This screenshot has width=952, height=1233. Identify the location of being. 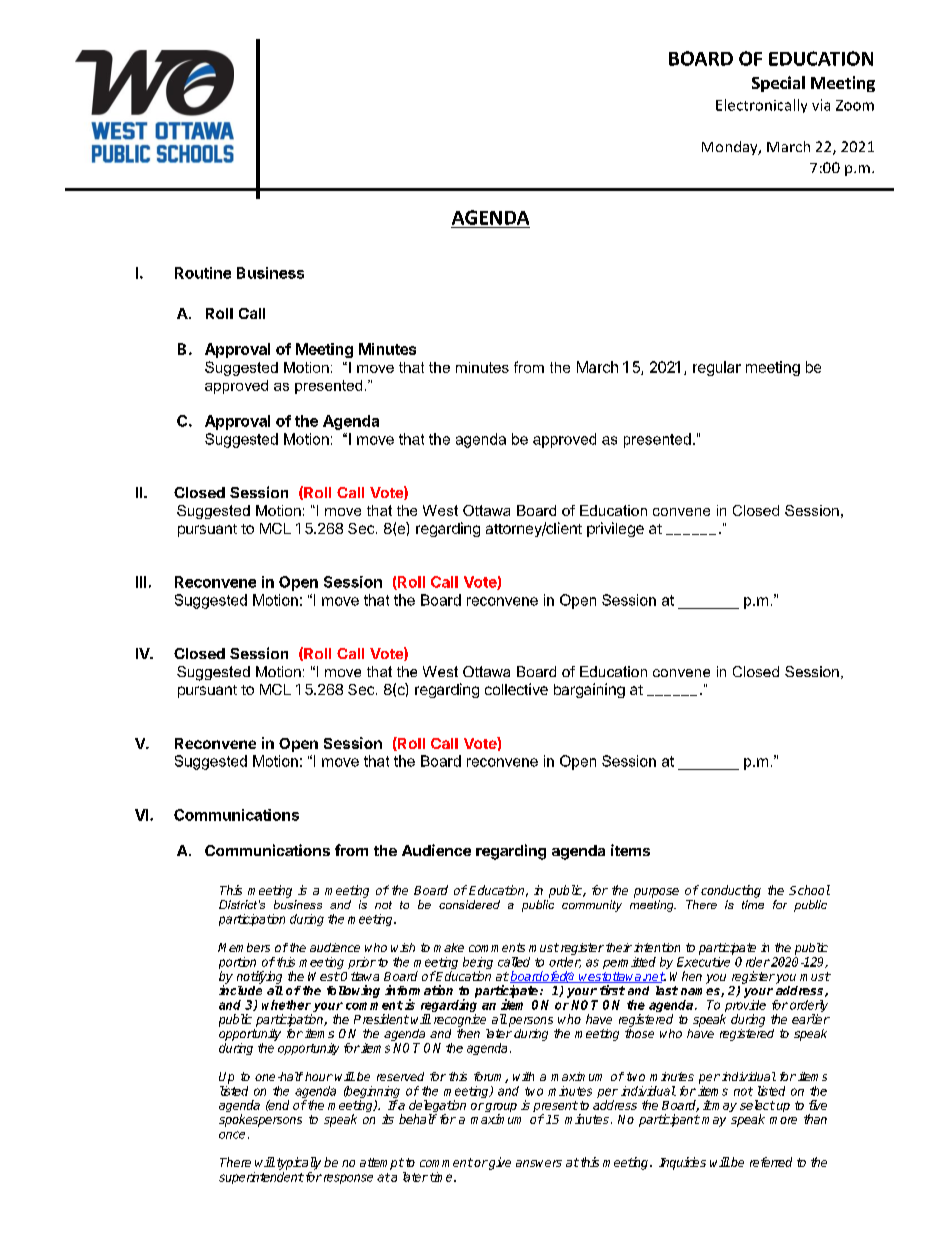
(478, 964).
